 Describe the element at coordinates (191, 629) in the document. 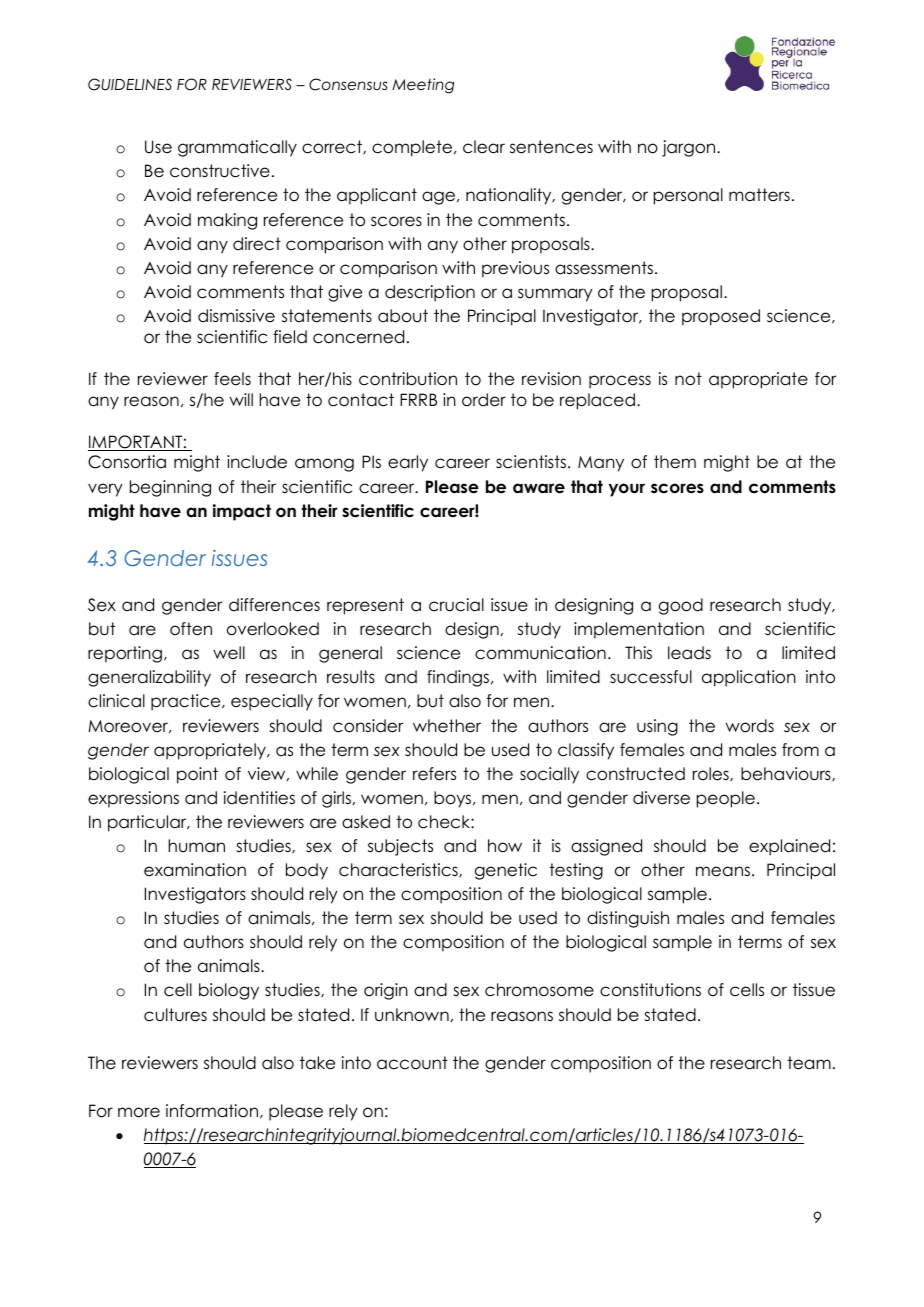

I see `often` at that location.
